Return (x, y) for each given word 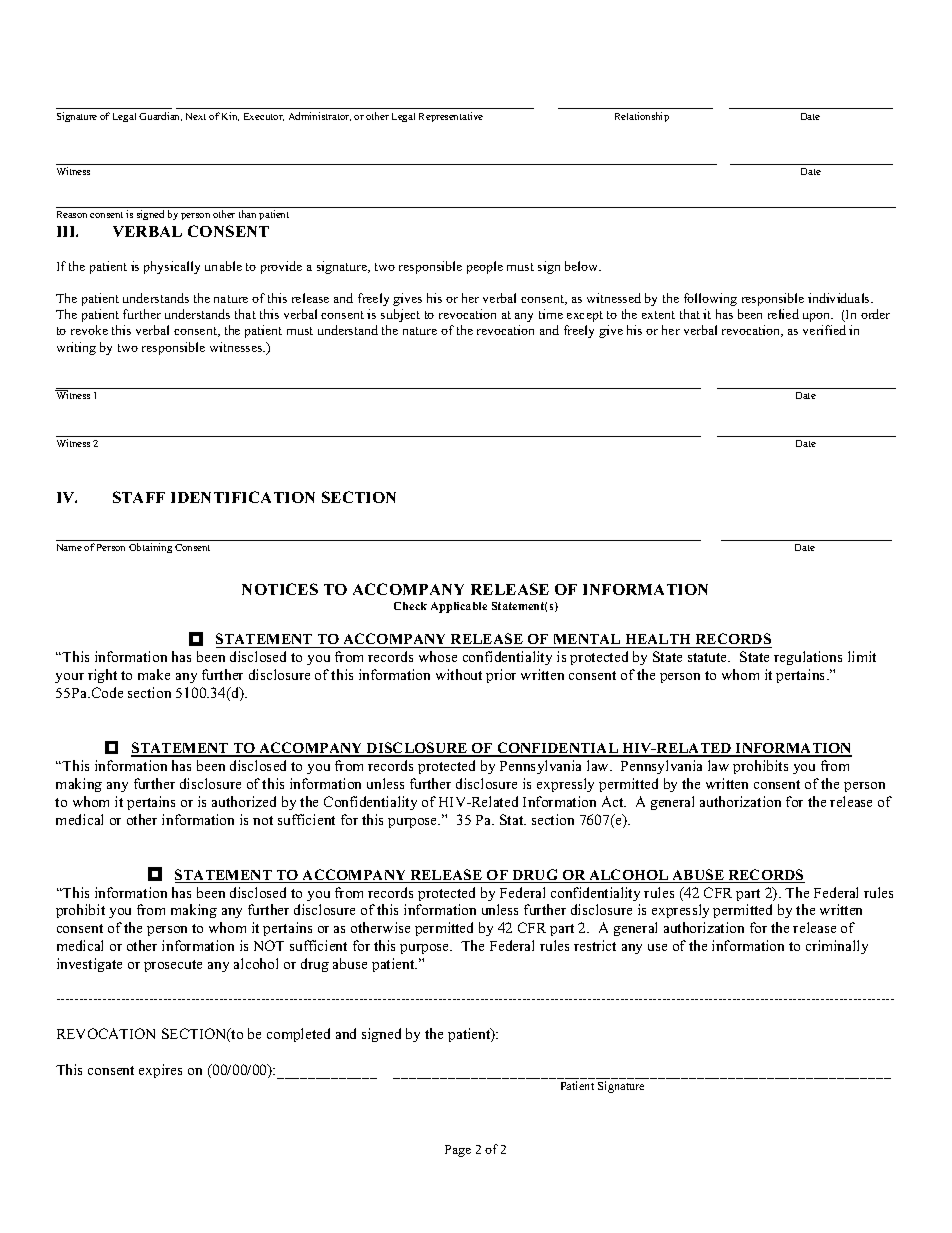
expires (160, 1071)
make (154, 674)
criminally (837, 947)
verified (824, 330)
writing (76, 348)
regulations (808, 658)
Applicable (459, 607)
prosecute (173, 966)
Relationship (642, 117)
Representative (451, 117)
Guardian (160, 116)
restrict (595, 945)
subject (400, 315)
